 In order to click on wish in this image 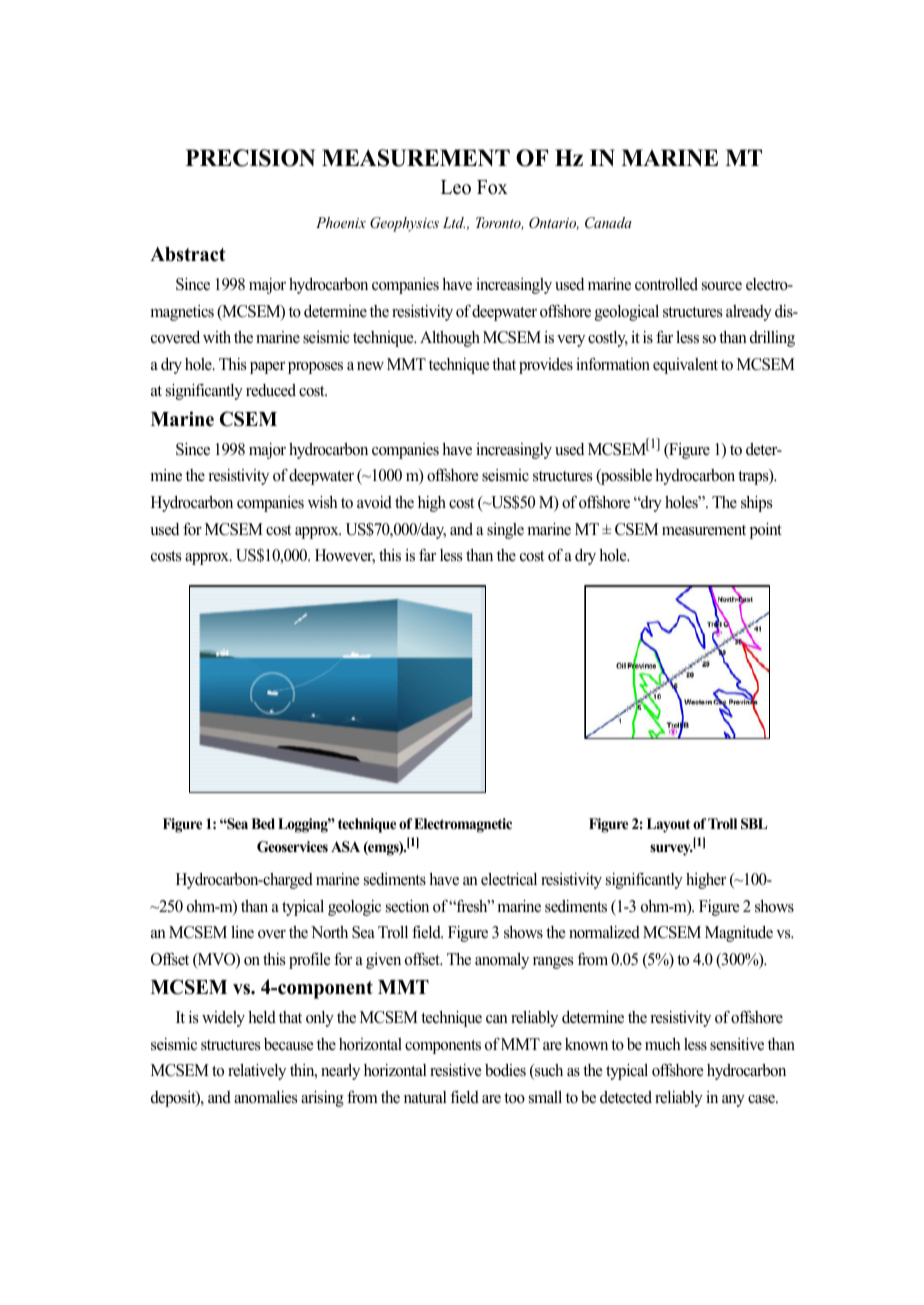, I will do `click(323, 502)`.
